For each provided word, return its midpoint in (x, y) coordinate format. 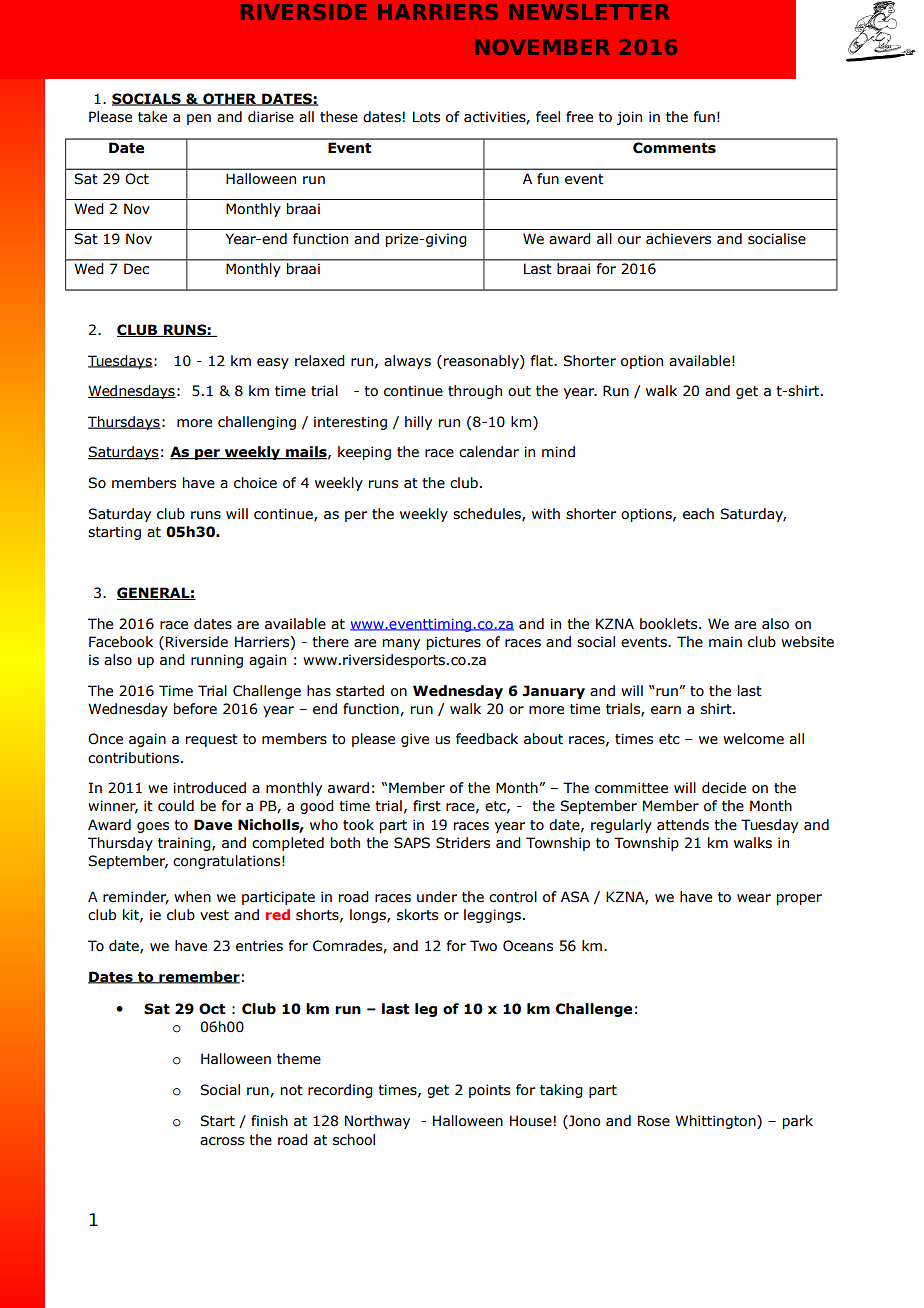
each (698, 514)
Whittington (716, 1122)
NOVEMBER (542, 47)
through (475, 392)
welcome (753, 739)
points (489, 1091)
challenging (257, 423)
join (629, 118)
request (212, 740)
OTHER (230, 99)
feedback (487, 739)
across (222, 1141)
